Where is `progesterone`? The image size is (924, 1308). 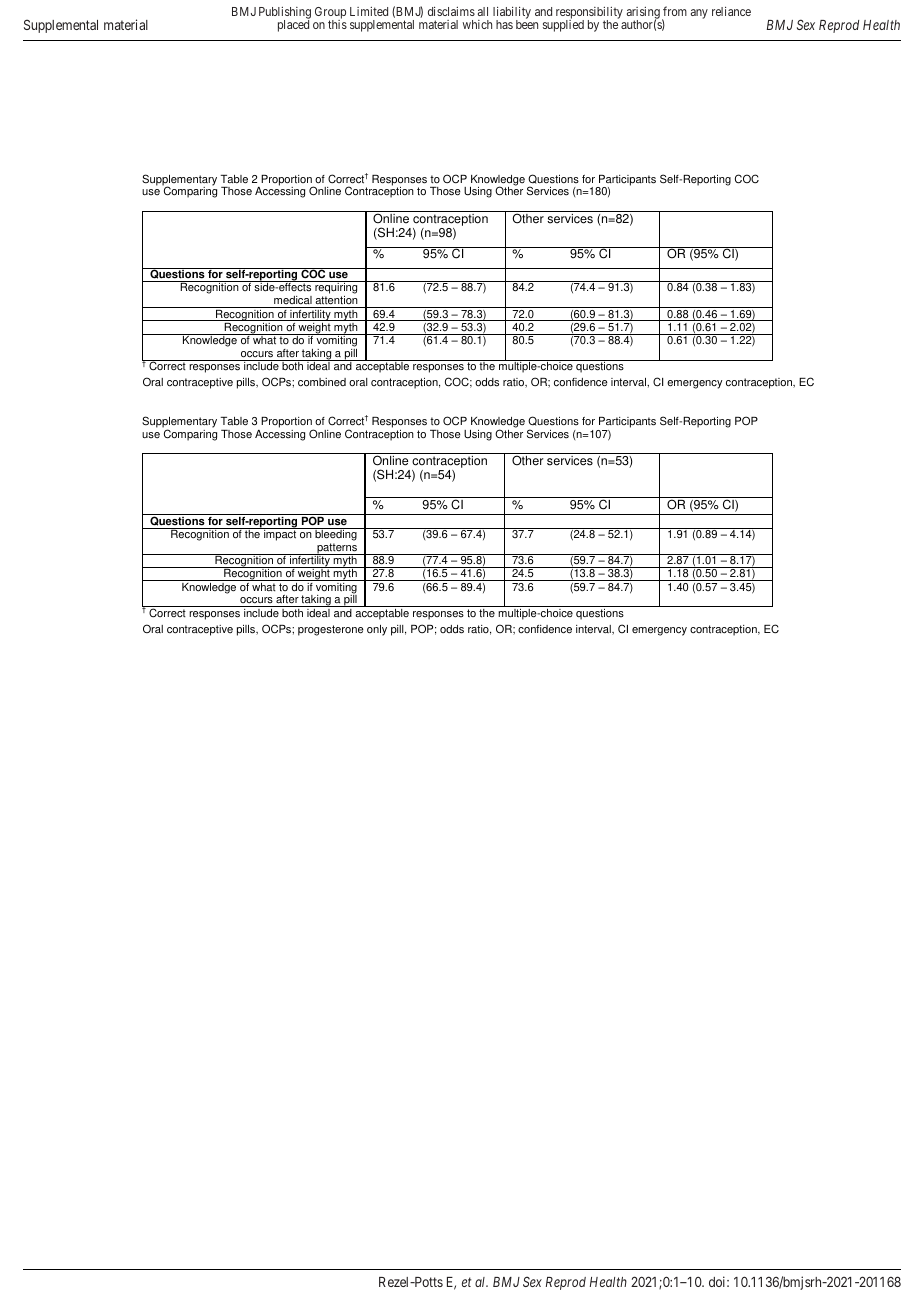 progesterone is located at coordinates (331, 630).
